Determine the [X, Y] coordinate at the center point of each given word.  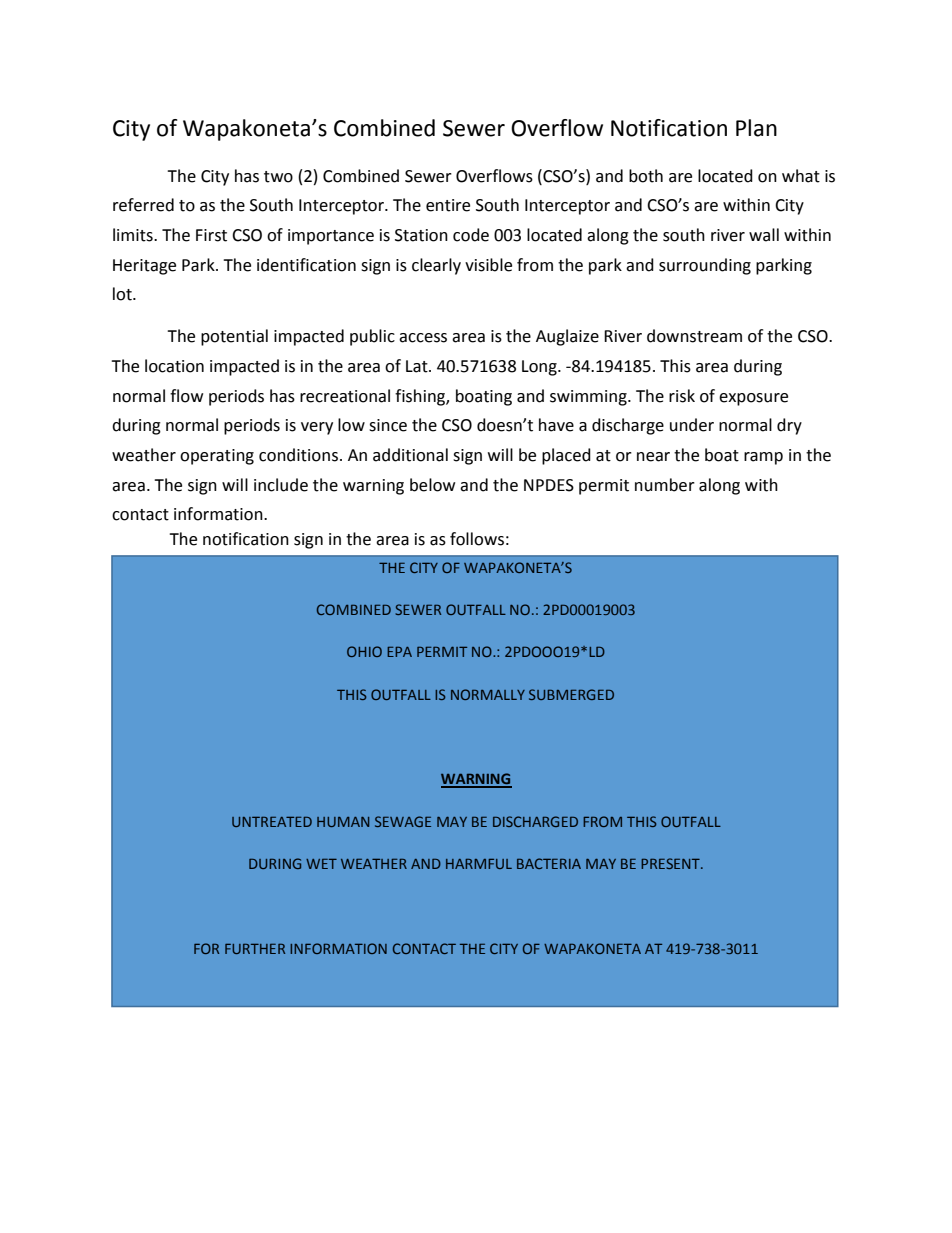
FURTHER [255, 948]
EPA [399, 651]
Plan [756, 128]
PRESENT [671, 863]
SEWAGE [403, 821]
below [432, 485]
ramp [763, 458]
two [278, 177]
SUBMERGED [571, 694]
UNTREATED [272, 821]
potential [234, 337]
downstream [694, 336]
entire [448, 205]
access [423, 338]
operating [217, 457]
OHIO [364, 651]
